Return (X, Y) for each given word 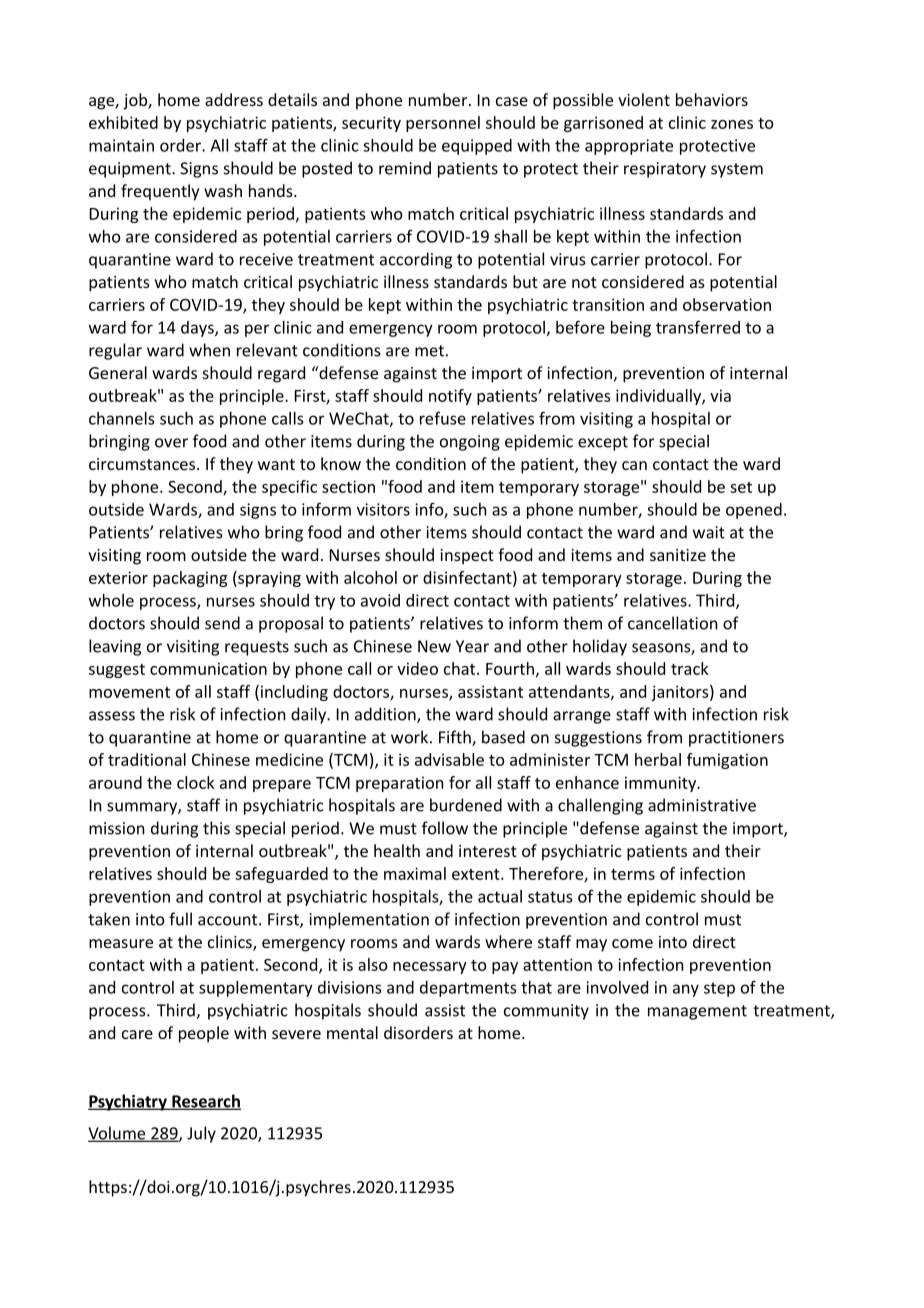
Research (205, 1102)
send (222, 623)
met (429, 351)
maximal (415, 873)
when (209, 350)
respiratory (665, 170)
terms (633, 874)
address (234, 99)
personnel (443, 124)
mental (352, 1032)
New (434, 646)
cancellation (673, 623)
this (216, 828)
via (720, 395)
